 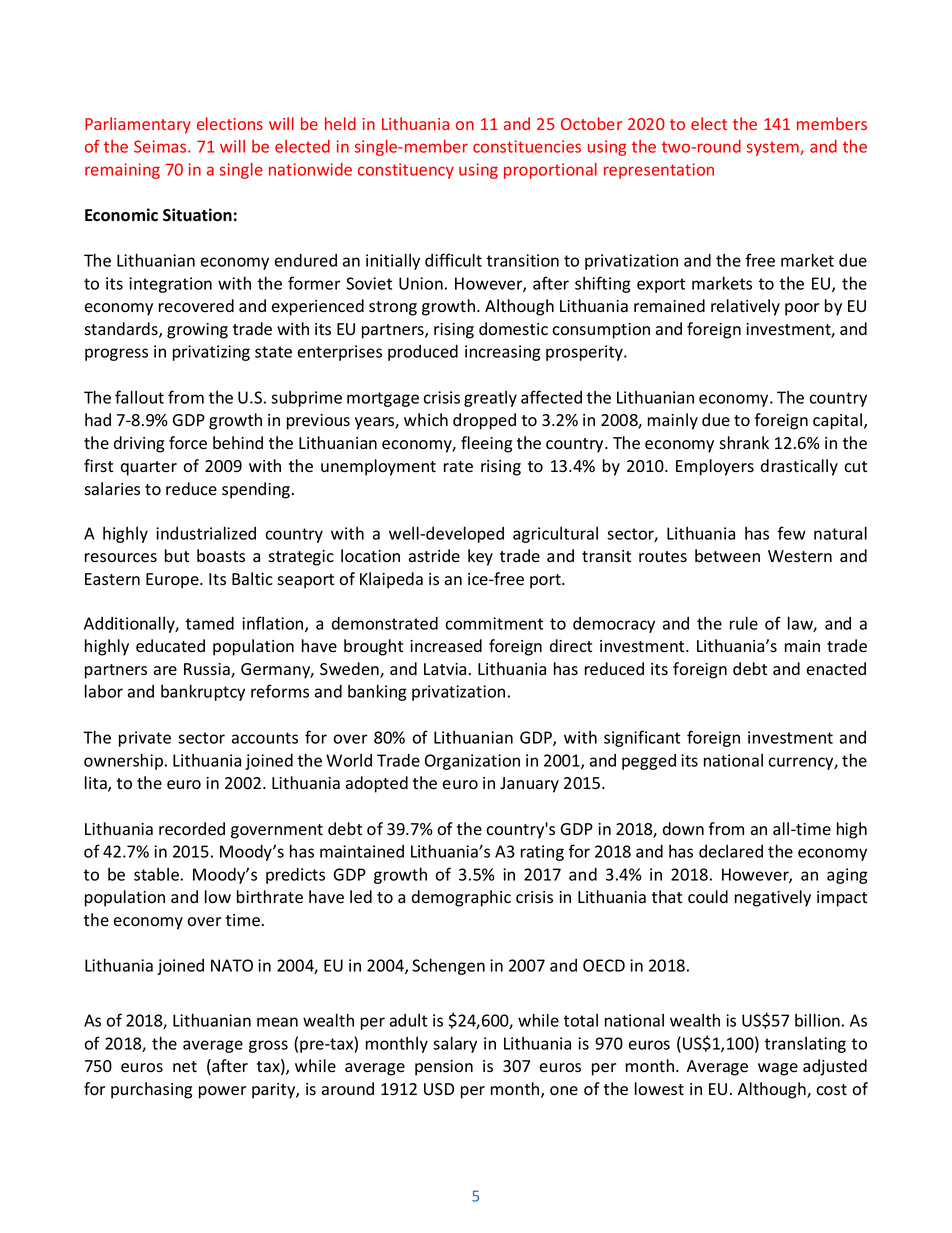 What do you see at coordinates (659, 171) in the screenshot?
I see `representation` at bounding box center [659, 171].
